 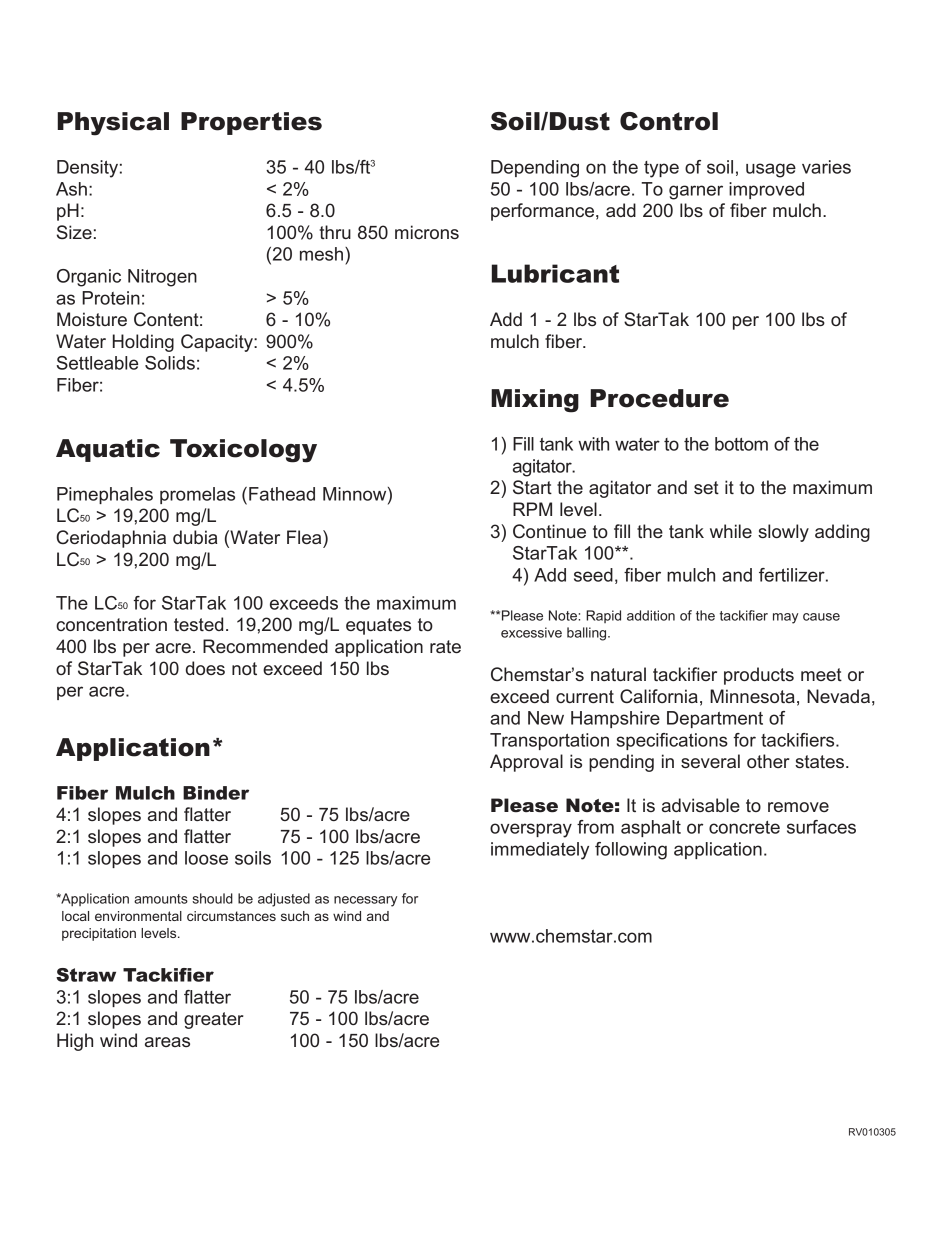 I want to click on may, so click(x=785, y=618).
